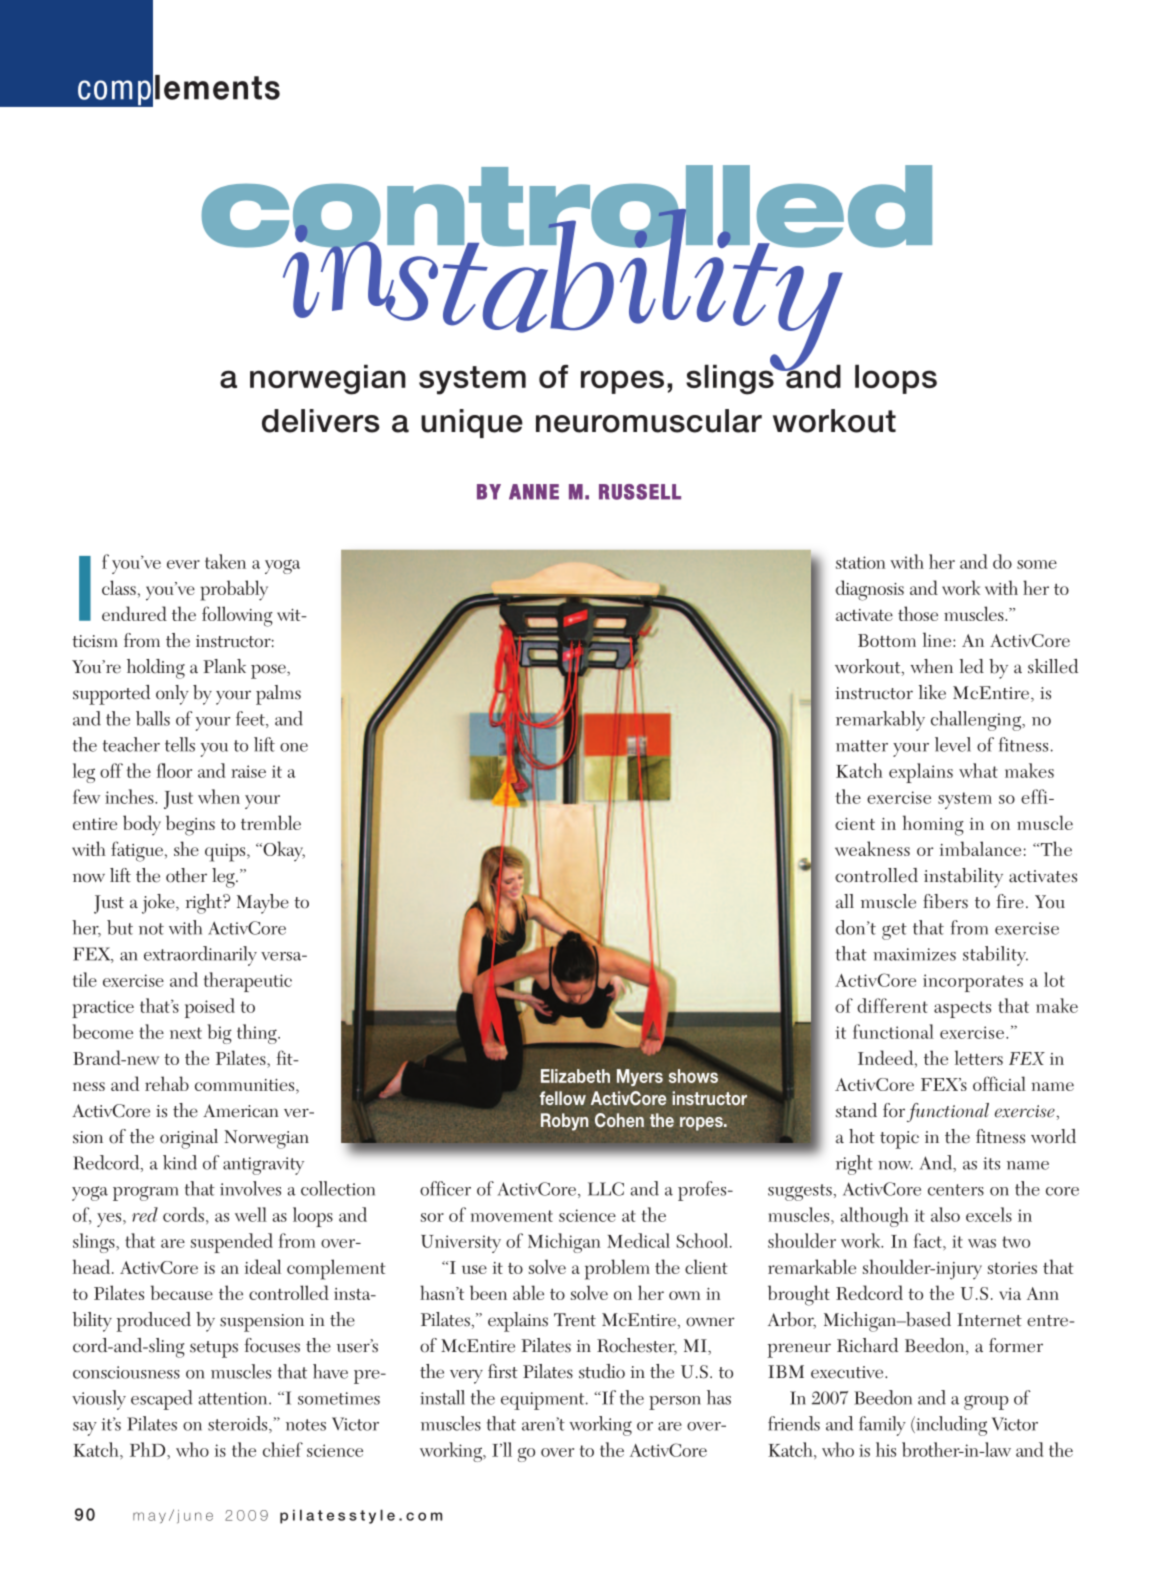  What do you see at coordinates (186, 848) in the screenshot?
I see `she` at bounding box center [186, 848].
